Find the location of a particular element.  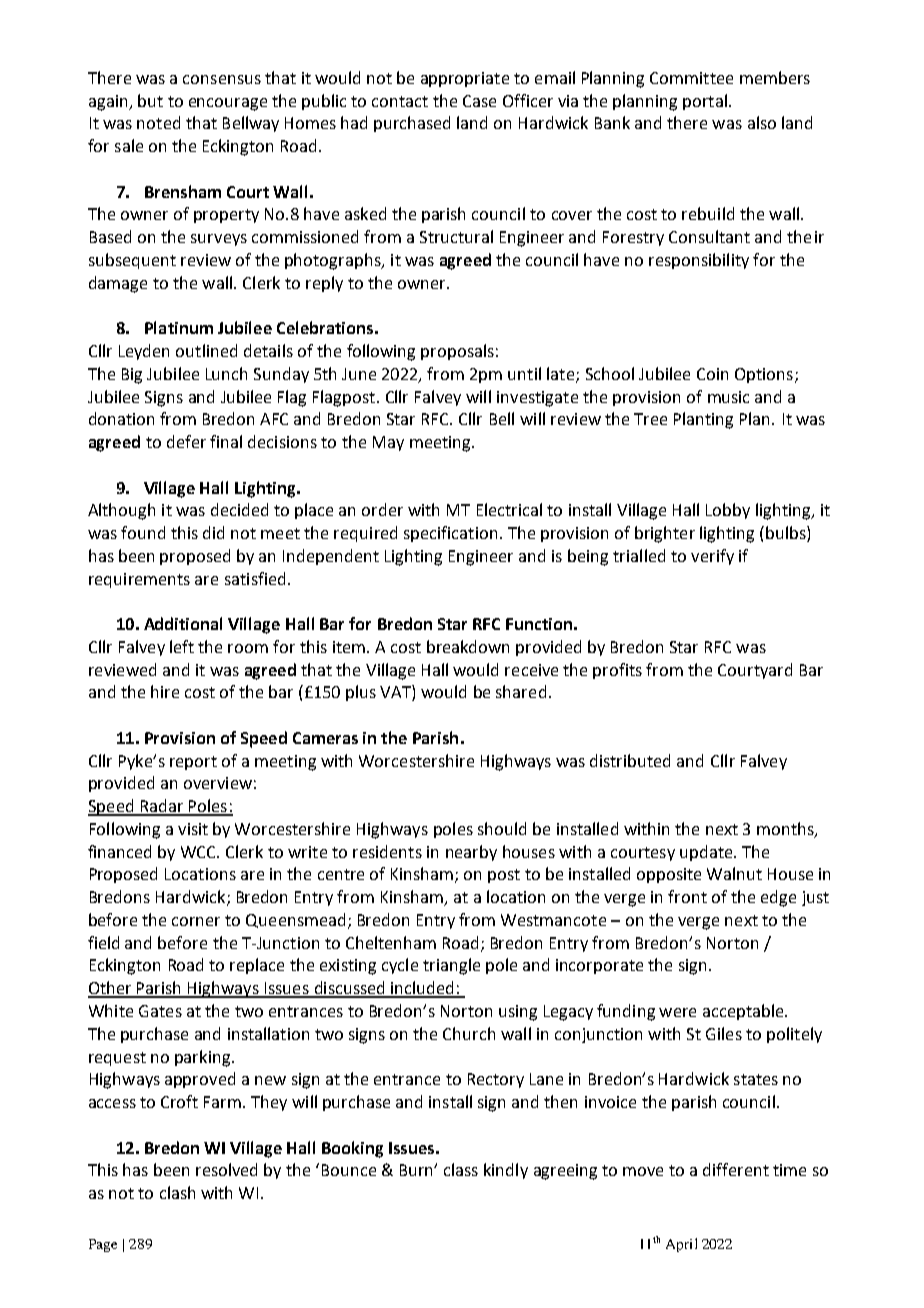

different is located at coordinates (736, 1169).
